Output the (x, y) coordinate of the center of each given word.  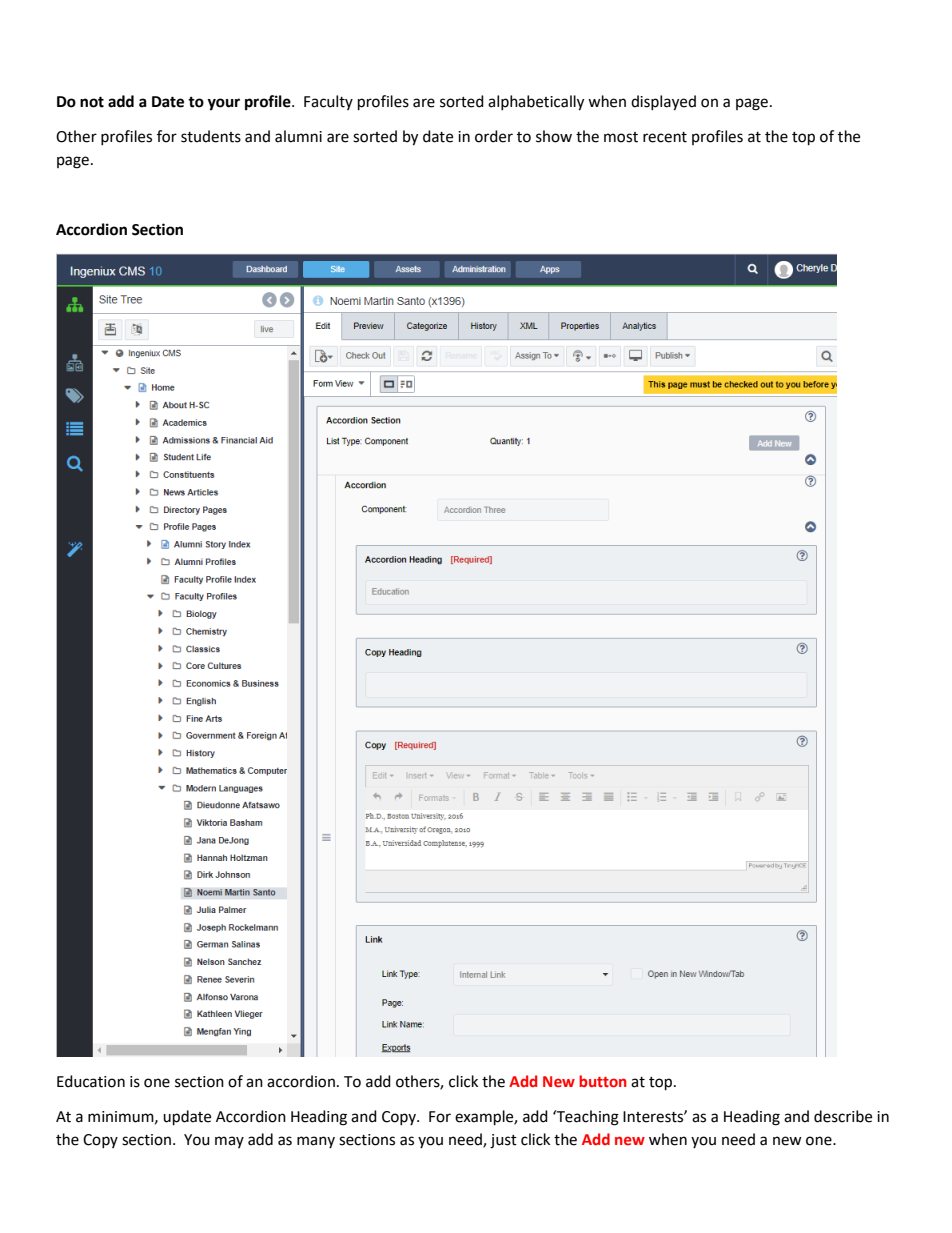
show (554, 136)
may (229, 1142)
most (621, 137)
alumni (298, 136)
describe (843, 1116)
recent (665, 137)
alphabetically (536, 103)
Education (91, 1081)
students (211, 136)
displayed (663, 103)
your (223, 104)
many (316, 1142)
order (494, 136)
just (503, 1141)
